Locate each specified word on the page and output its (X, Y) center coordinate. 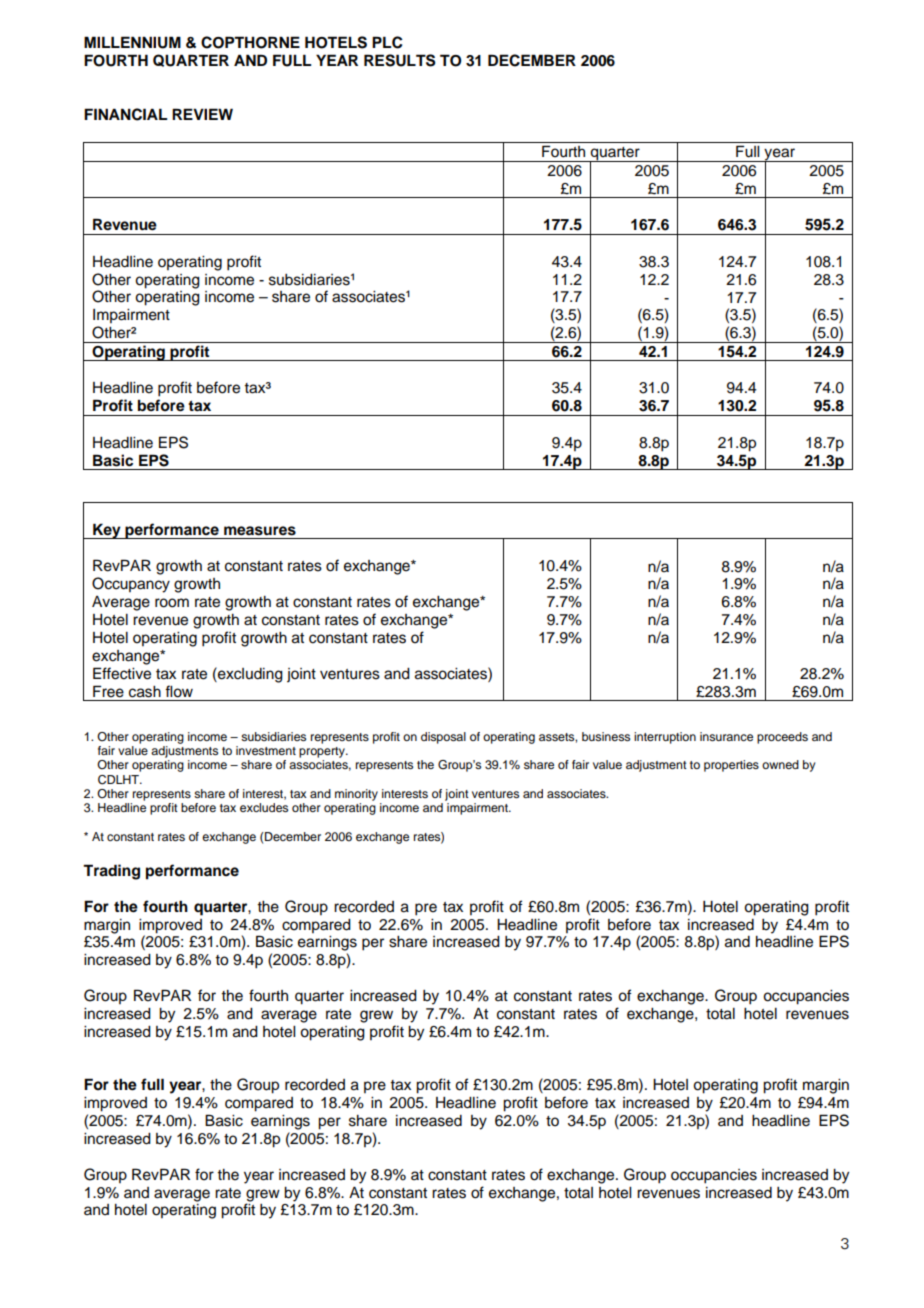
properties (731, 766)
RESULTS (400, 60)
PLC (387, 42)
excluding (249, 675)
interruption (665, 738)
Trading (111, 872)
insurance (726, 736)
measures (260, 531)
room (172, 603)
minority (356, 795)
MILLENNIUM (132, 42)
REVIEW (202, 114)
